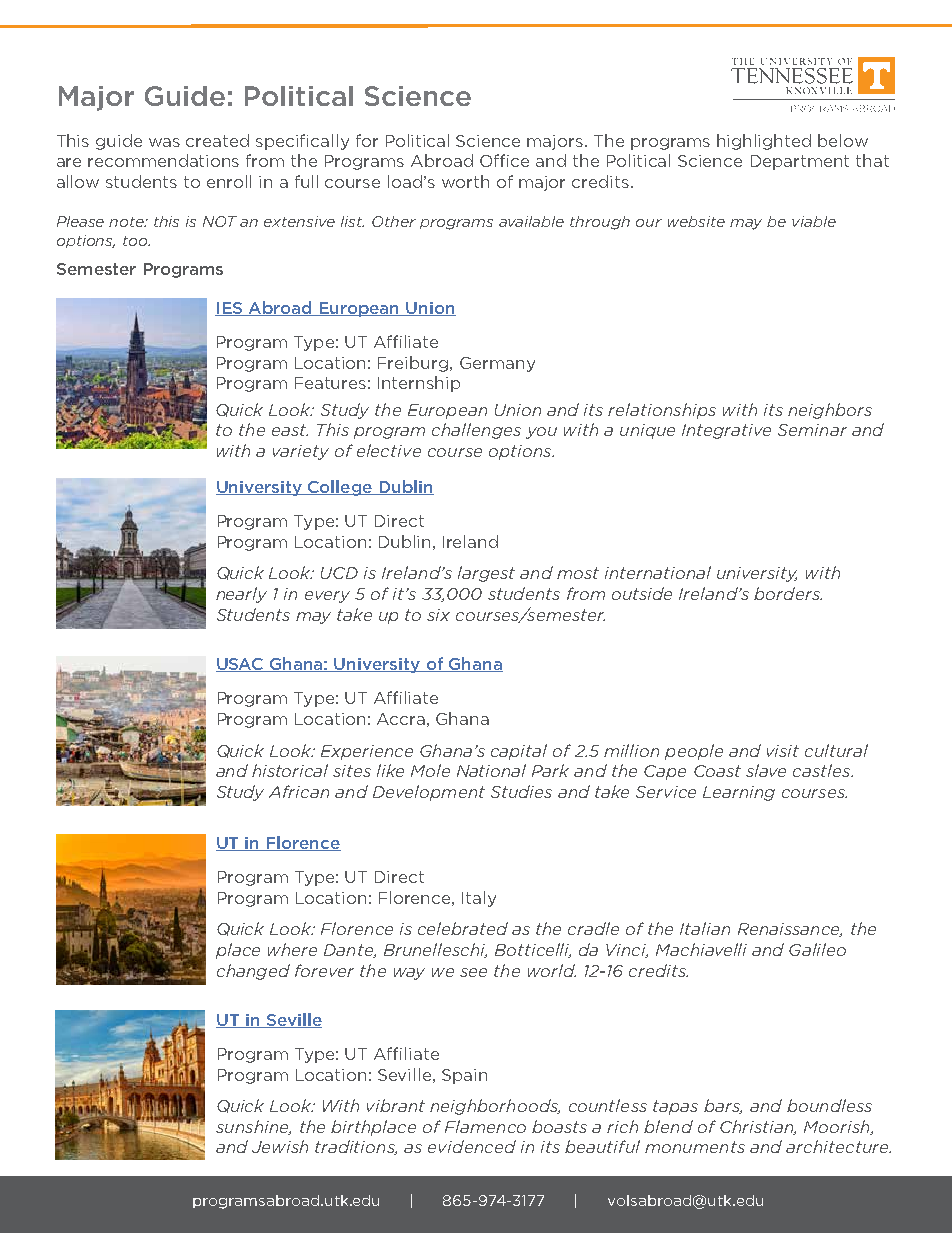  I want to click on Jewish, so click(280, 1146).
